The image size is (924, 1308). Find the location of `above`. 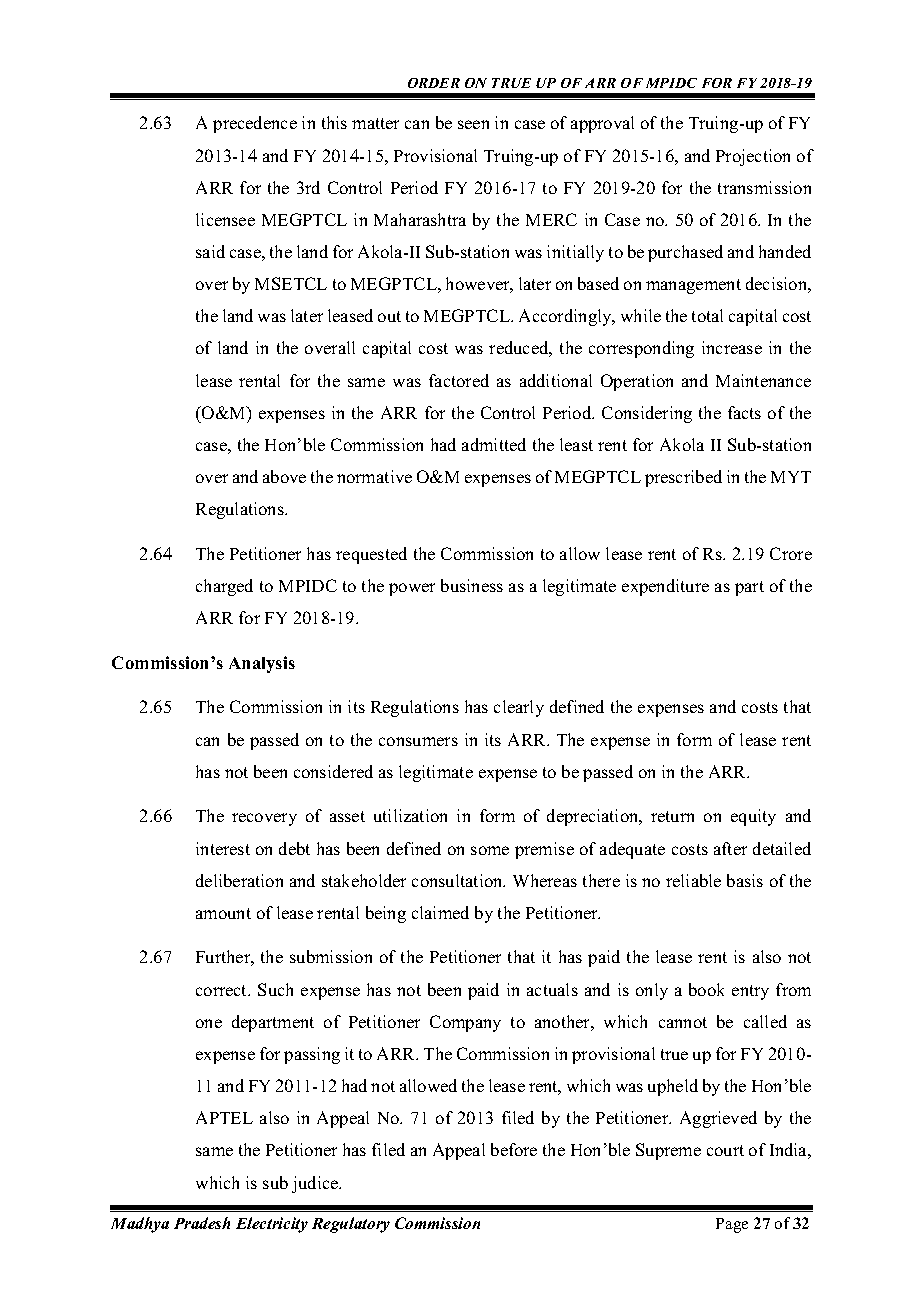

above is located at coordinates (284, 476).
